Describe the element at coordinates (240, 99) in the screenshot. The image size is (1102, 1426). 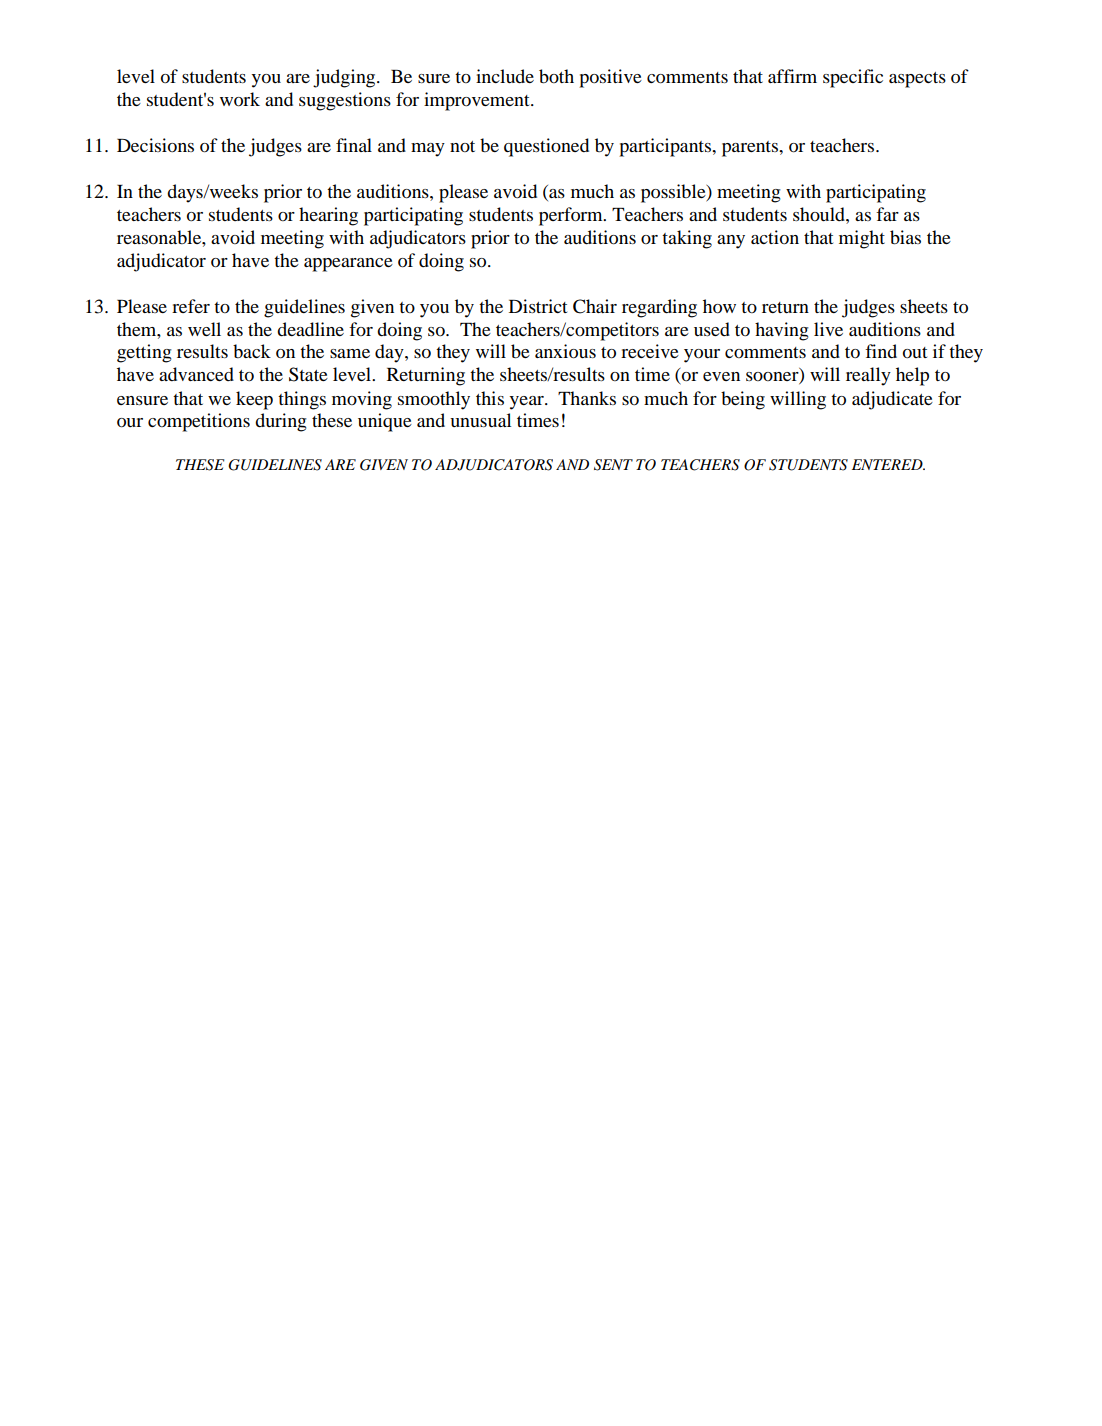
I see `work` at that location.
